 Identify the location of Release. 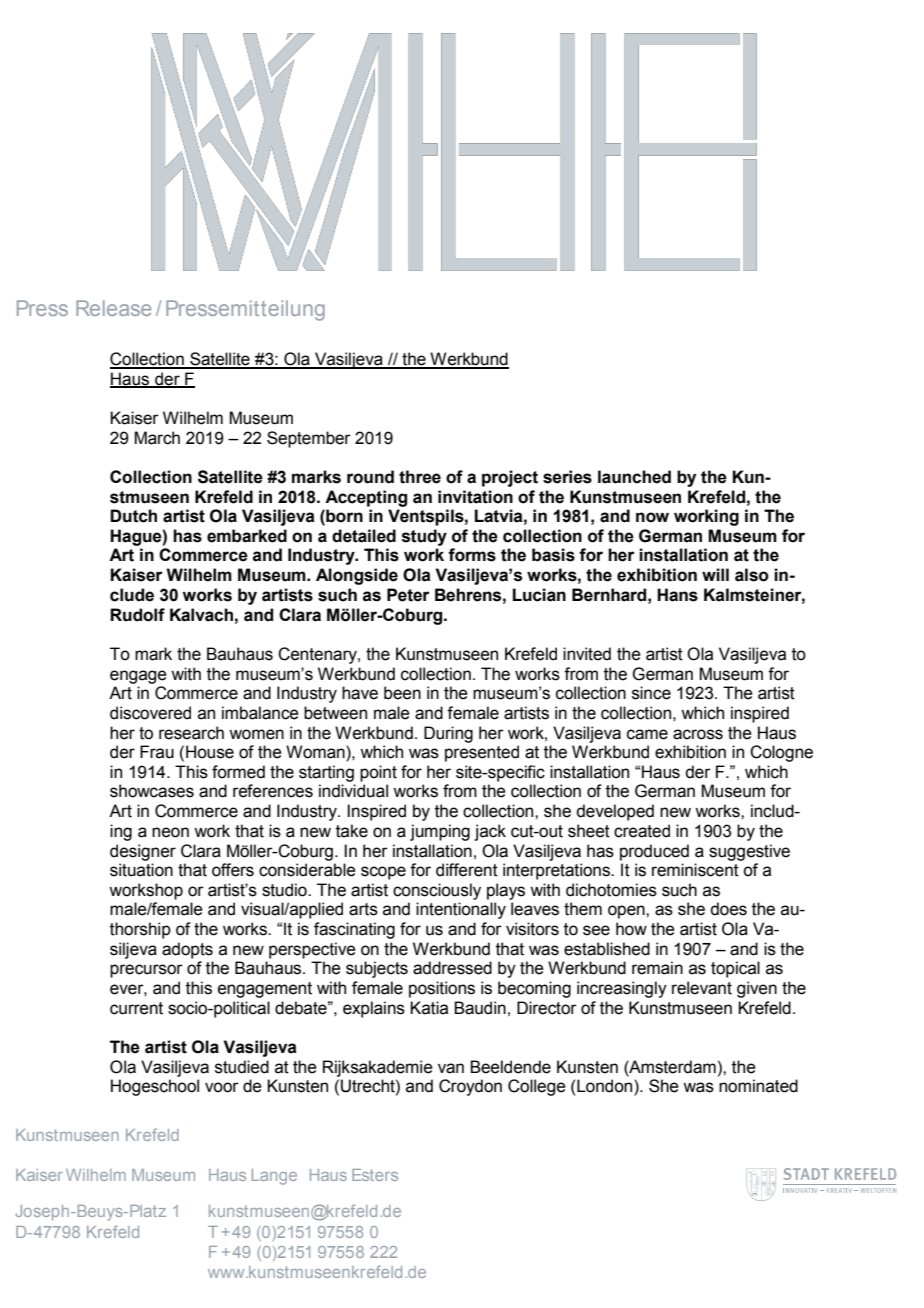
(113, 308).
